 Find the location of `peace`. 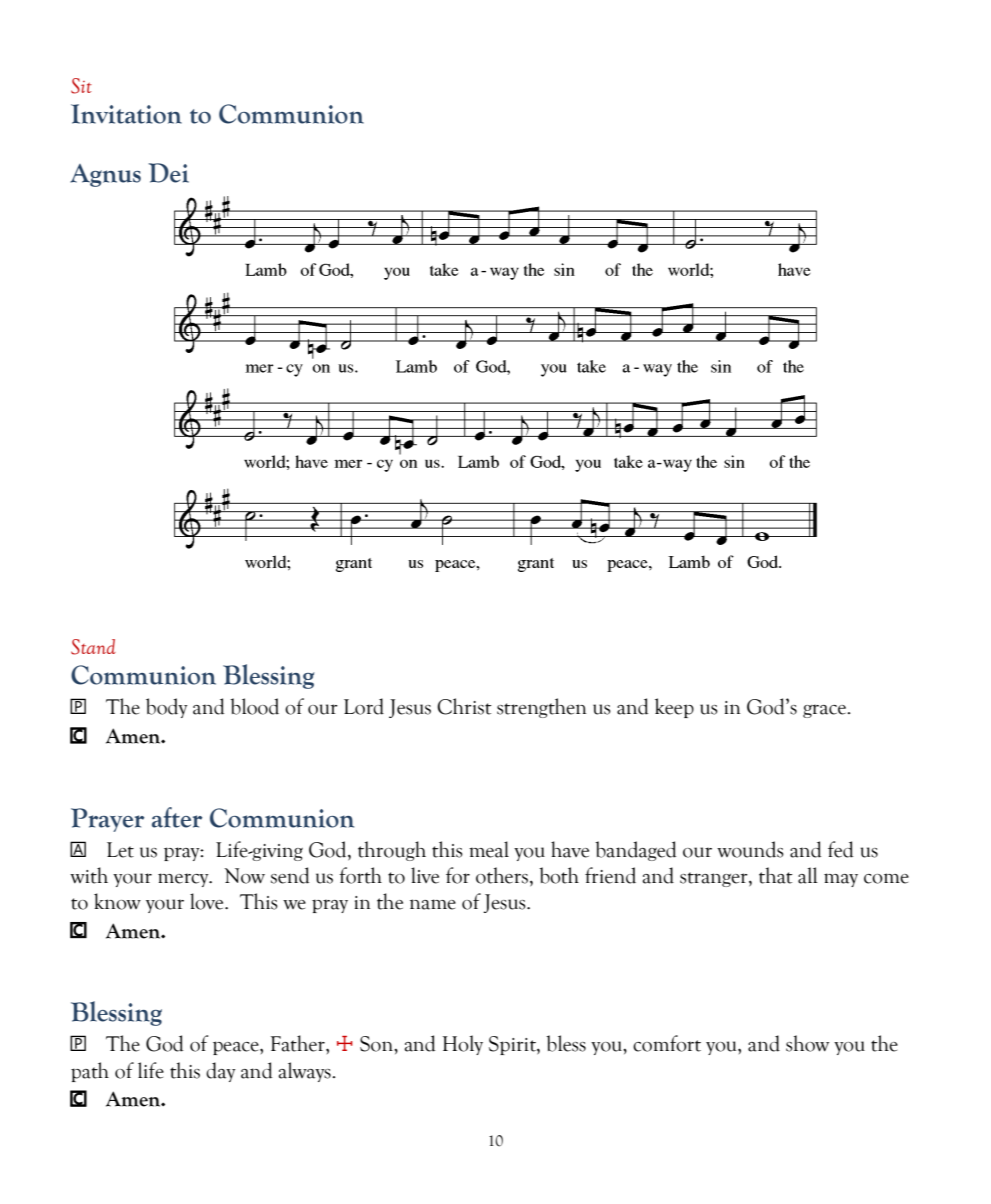

peace is located at coordinates (237, 1048).
